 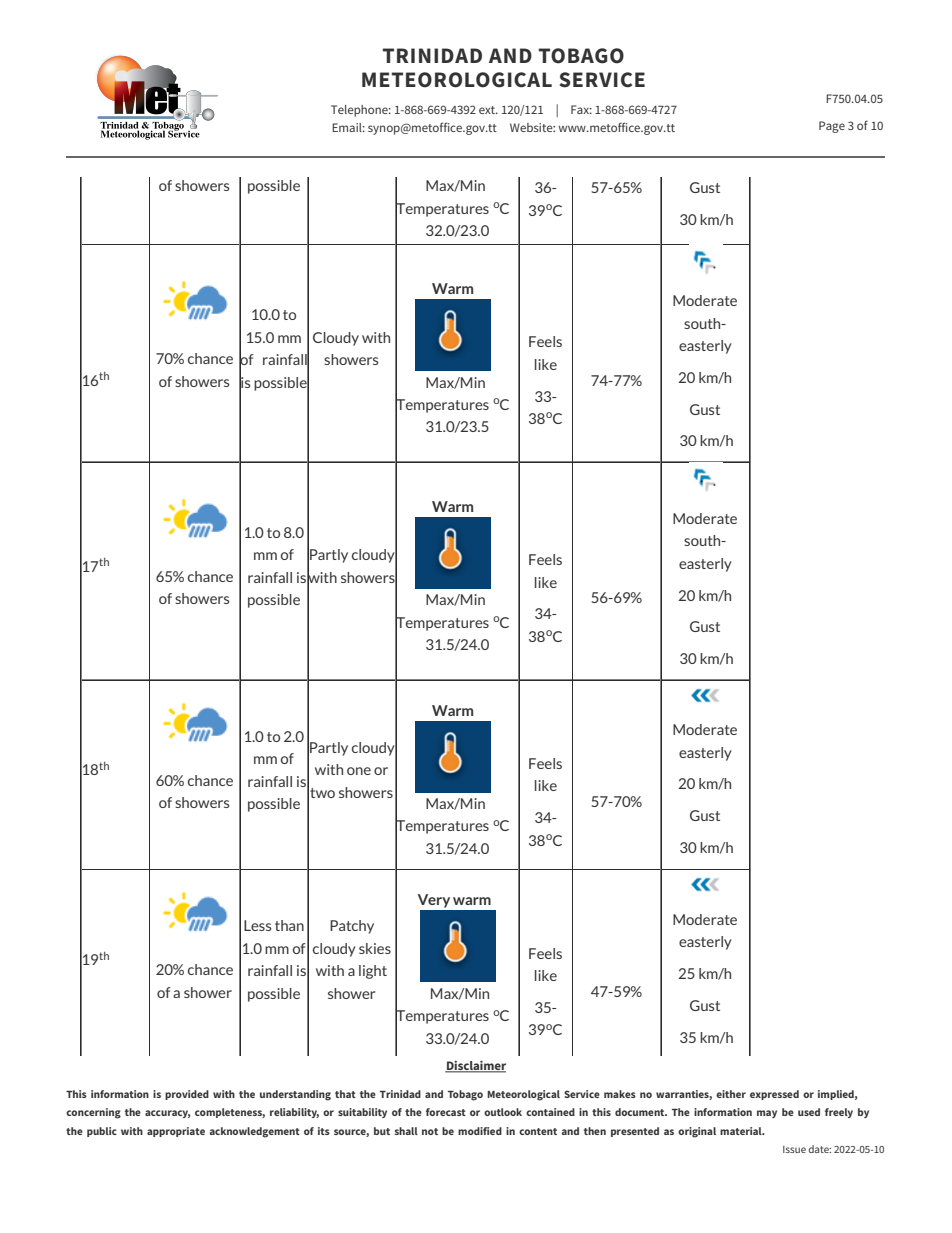 I want to click on accuracy, so click(x=167, y=1114).
